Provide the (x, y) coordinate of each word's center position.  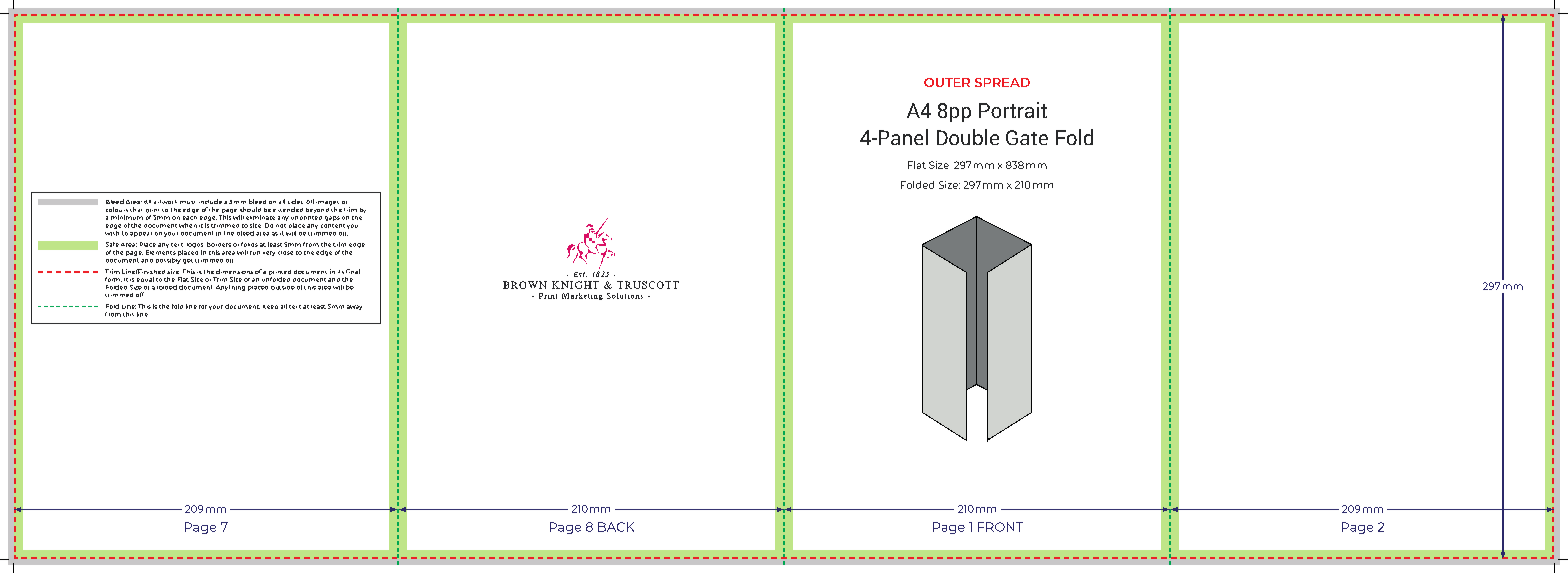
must (187, 202)
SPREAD (1002, 82)
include (210, 201)
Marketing (582, 296)
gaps (332, 218)
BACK (616, 527)
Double (968, 137)
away (354, 307)
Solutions (625, 296)
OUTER (947, 82)
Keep (270, 307)
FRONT (1000, 527)
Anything (230, 288)
